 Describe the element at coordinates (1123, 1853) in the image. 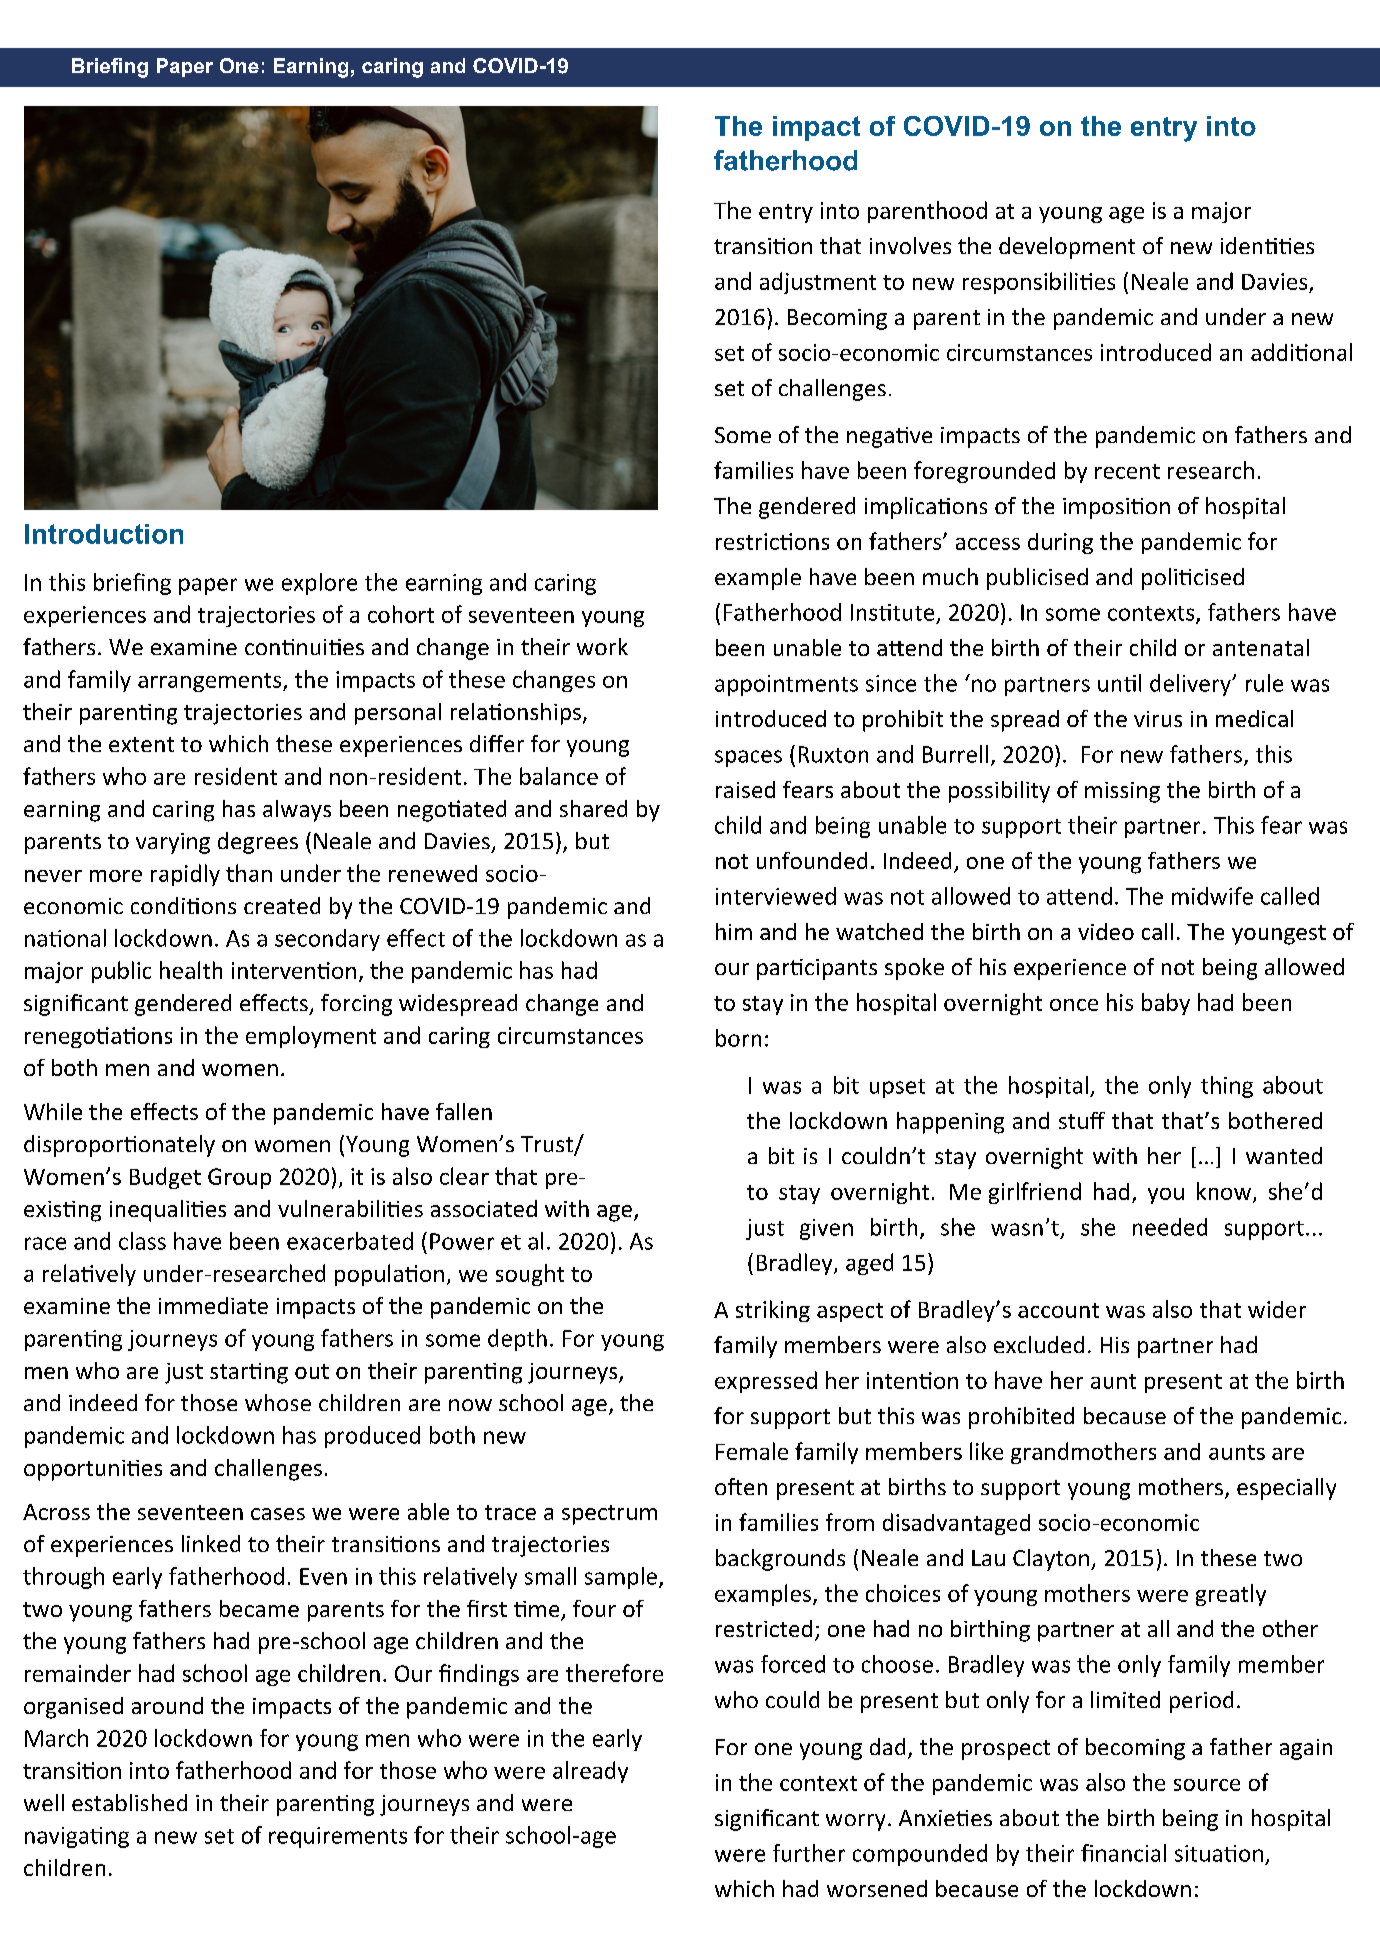

I see `financial` at that location.
